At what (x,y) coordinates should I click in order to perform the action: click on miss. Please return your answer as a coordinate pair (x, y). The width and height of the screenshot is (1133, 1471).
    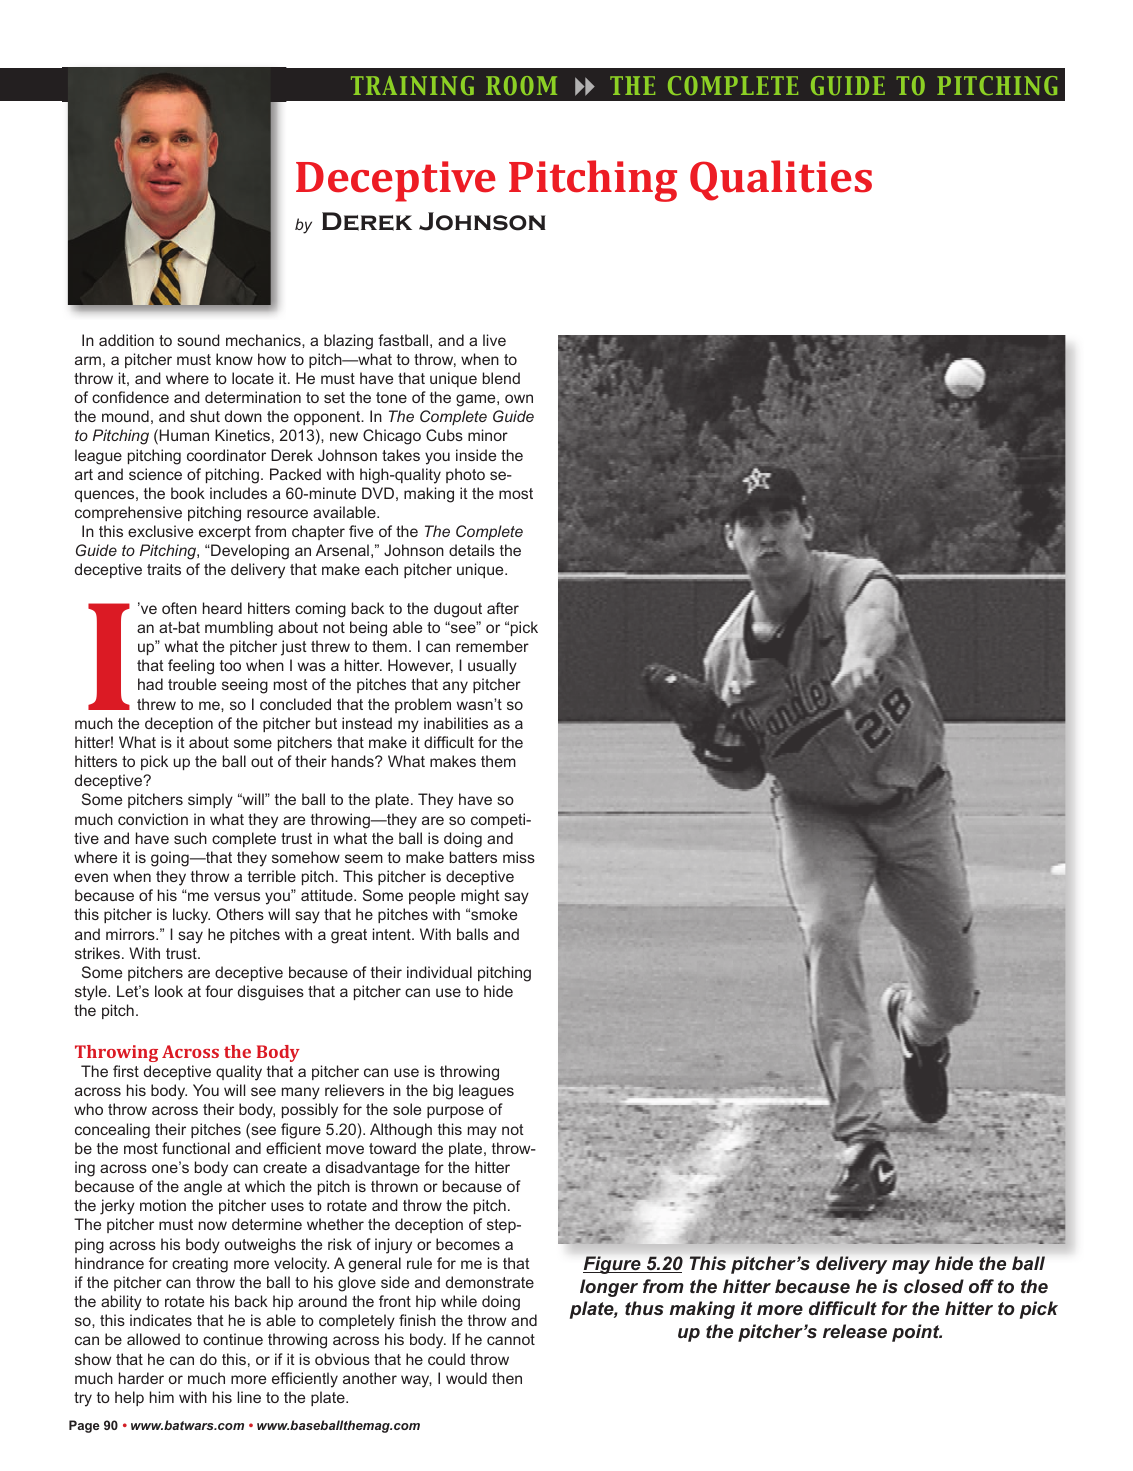
    Looking at the image, I should click on (519, 857).
